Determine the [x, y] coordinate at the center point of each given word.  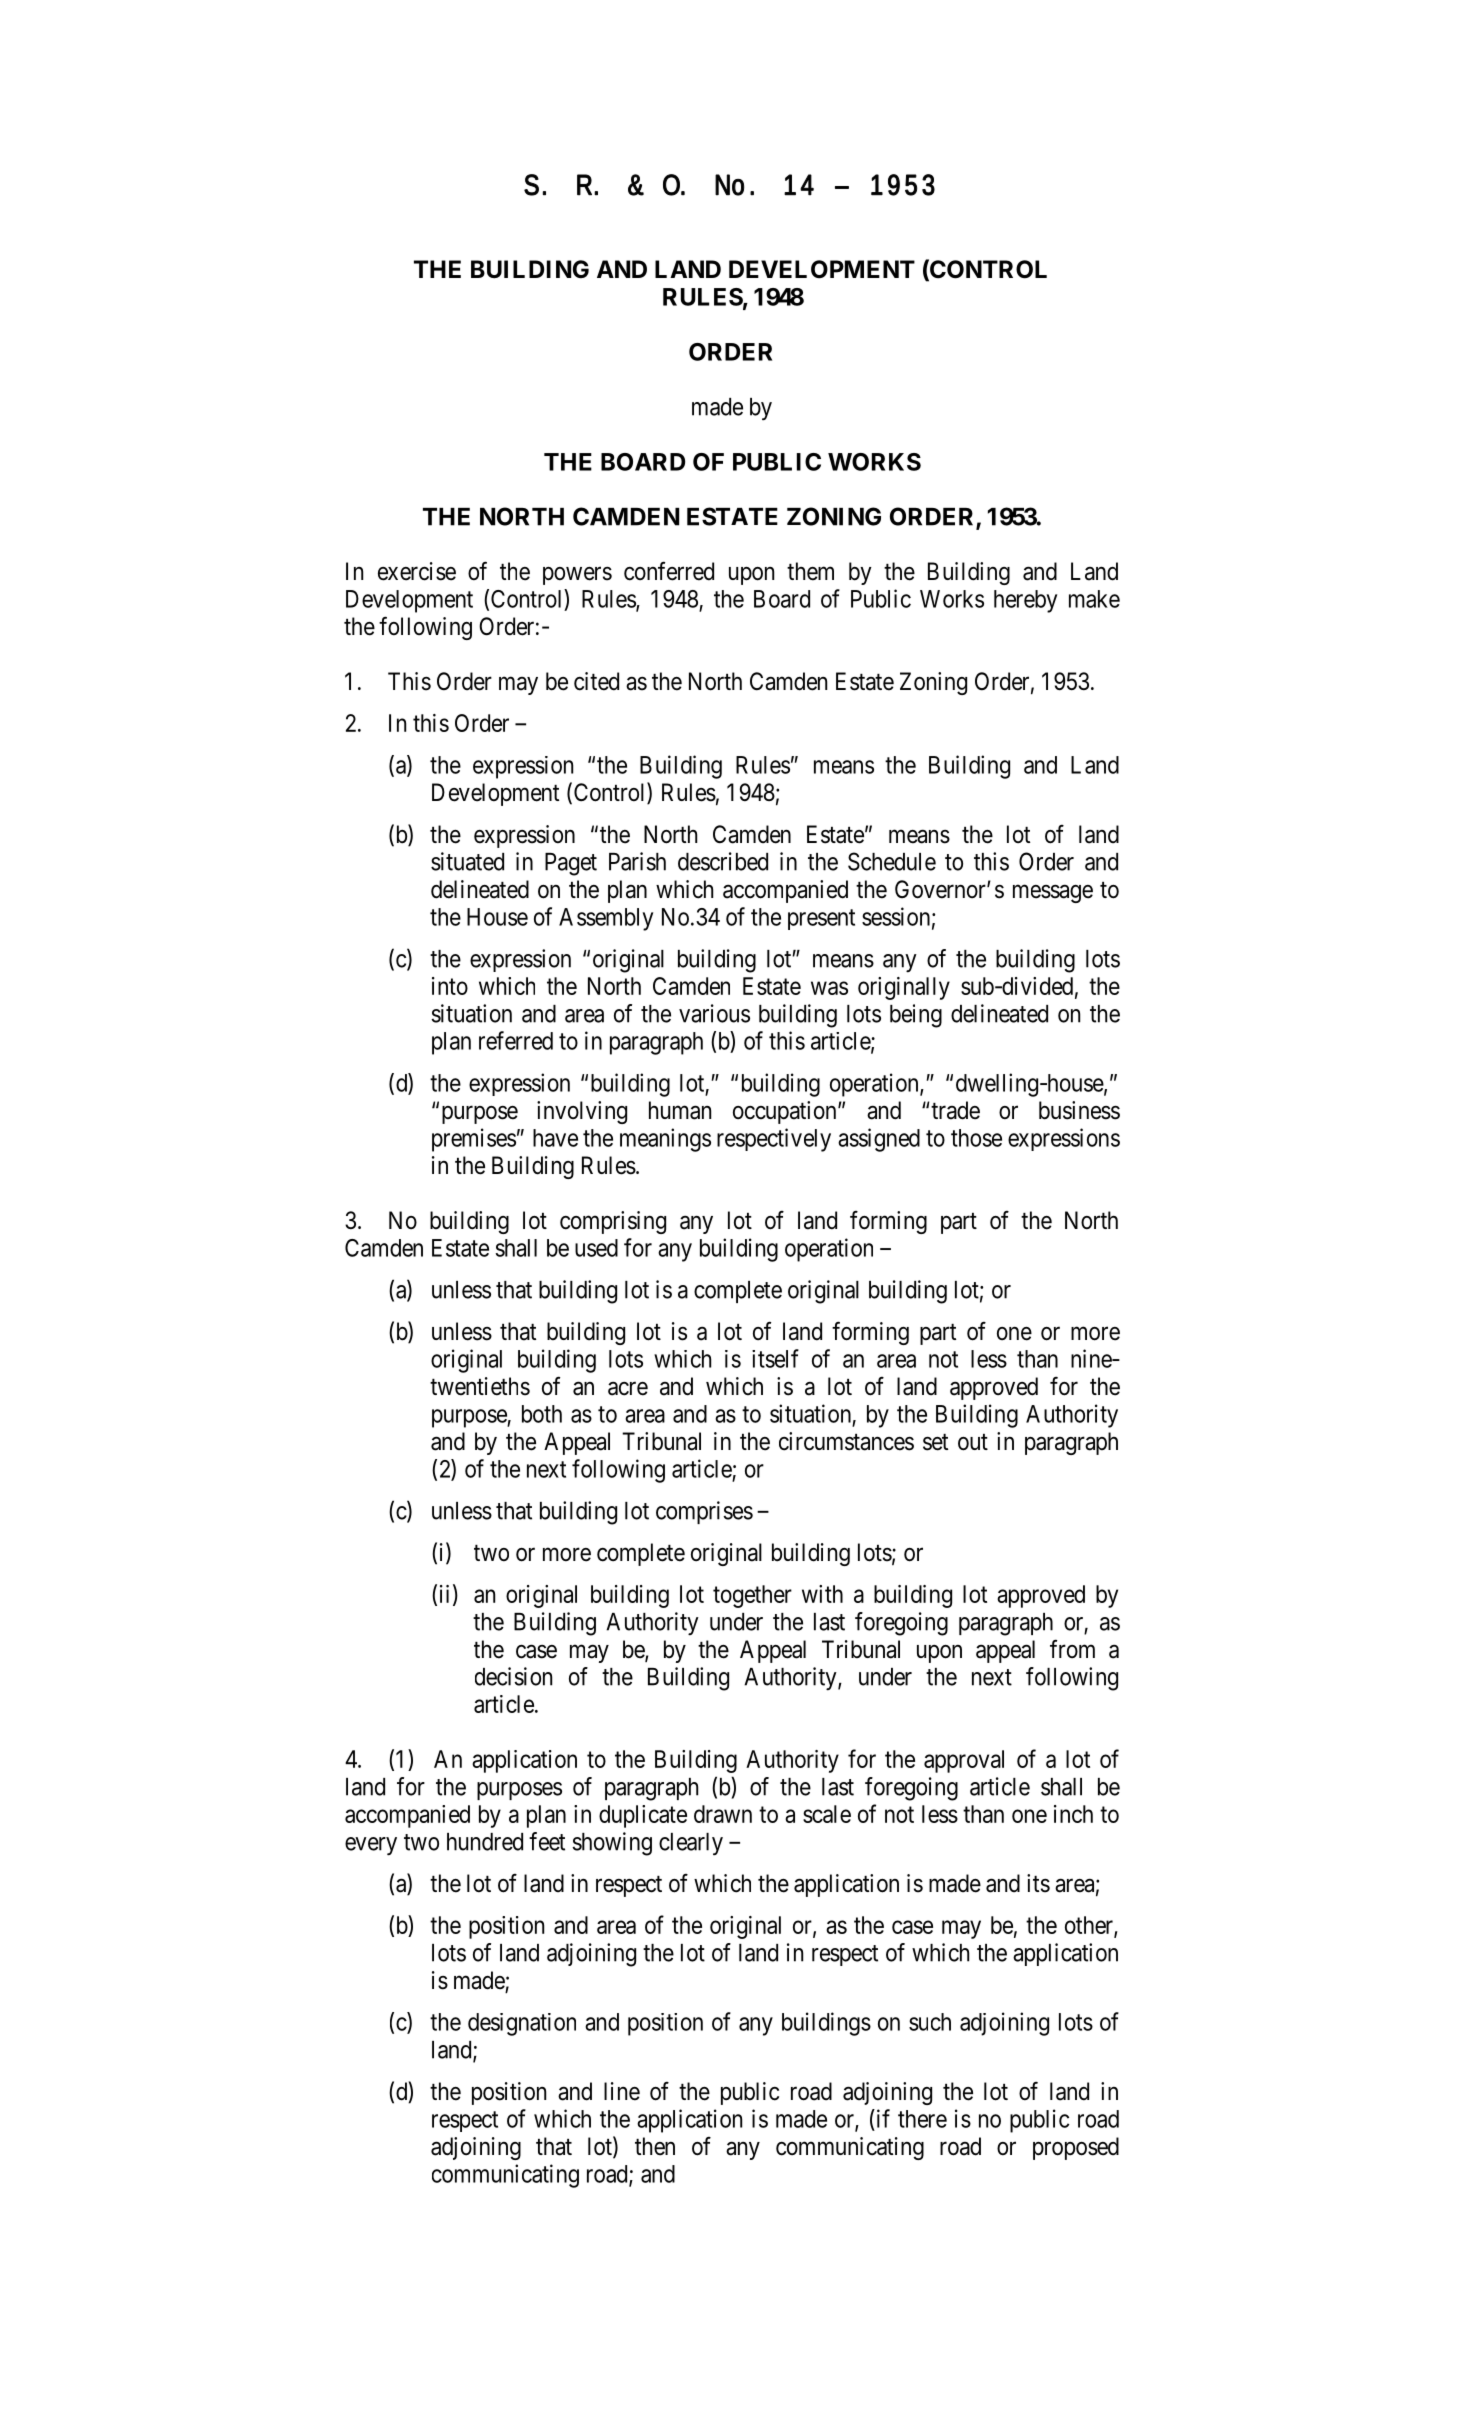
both [542, 1414]
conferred [669, 571]
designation [522, 2024]
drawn [723, 1814]
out [973, 1442]
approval [964, 1761]
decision [513, 1676]
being [916, 1016]
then [655, 2146]
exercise [417, 571]
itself [775, 1358]
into [450, 986]
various [714, 1013]
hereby [1025, 601]
